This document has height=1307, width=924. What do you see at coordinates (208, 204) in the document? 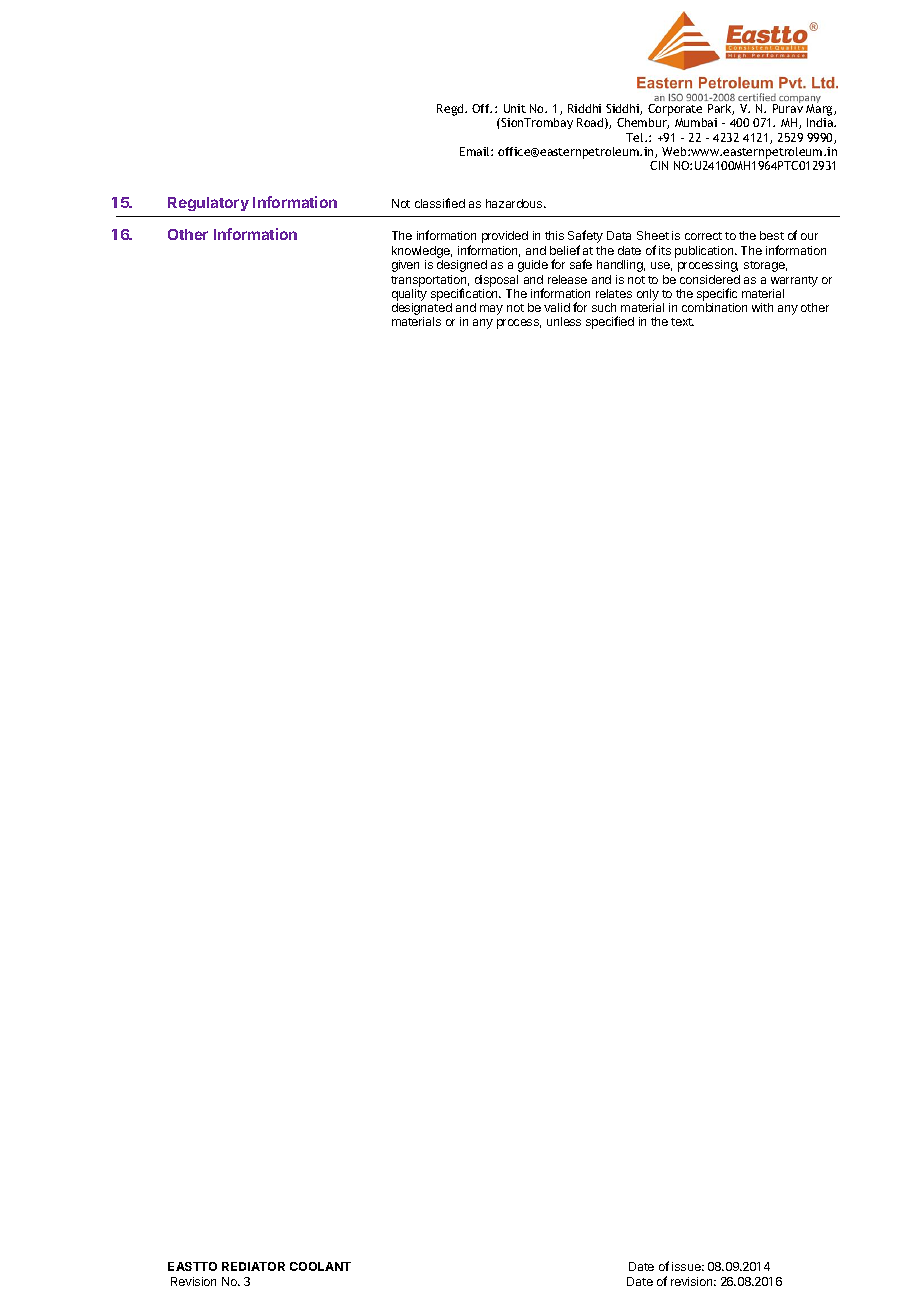
I see `Regulatory` at bounding box center [208, 204].
